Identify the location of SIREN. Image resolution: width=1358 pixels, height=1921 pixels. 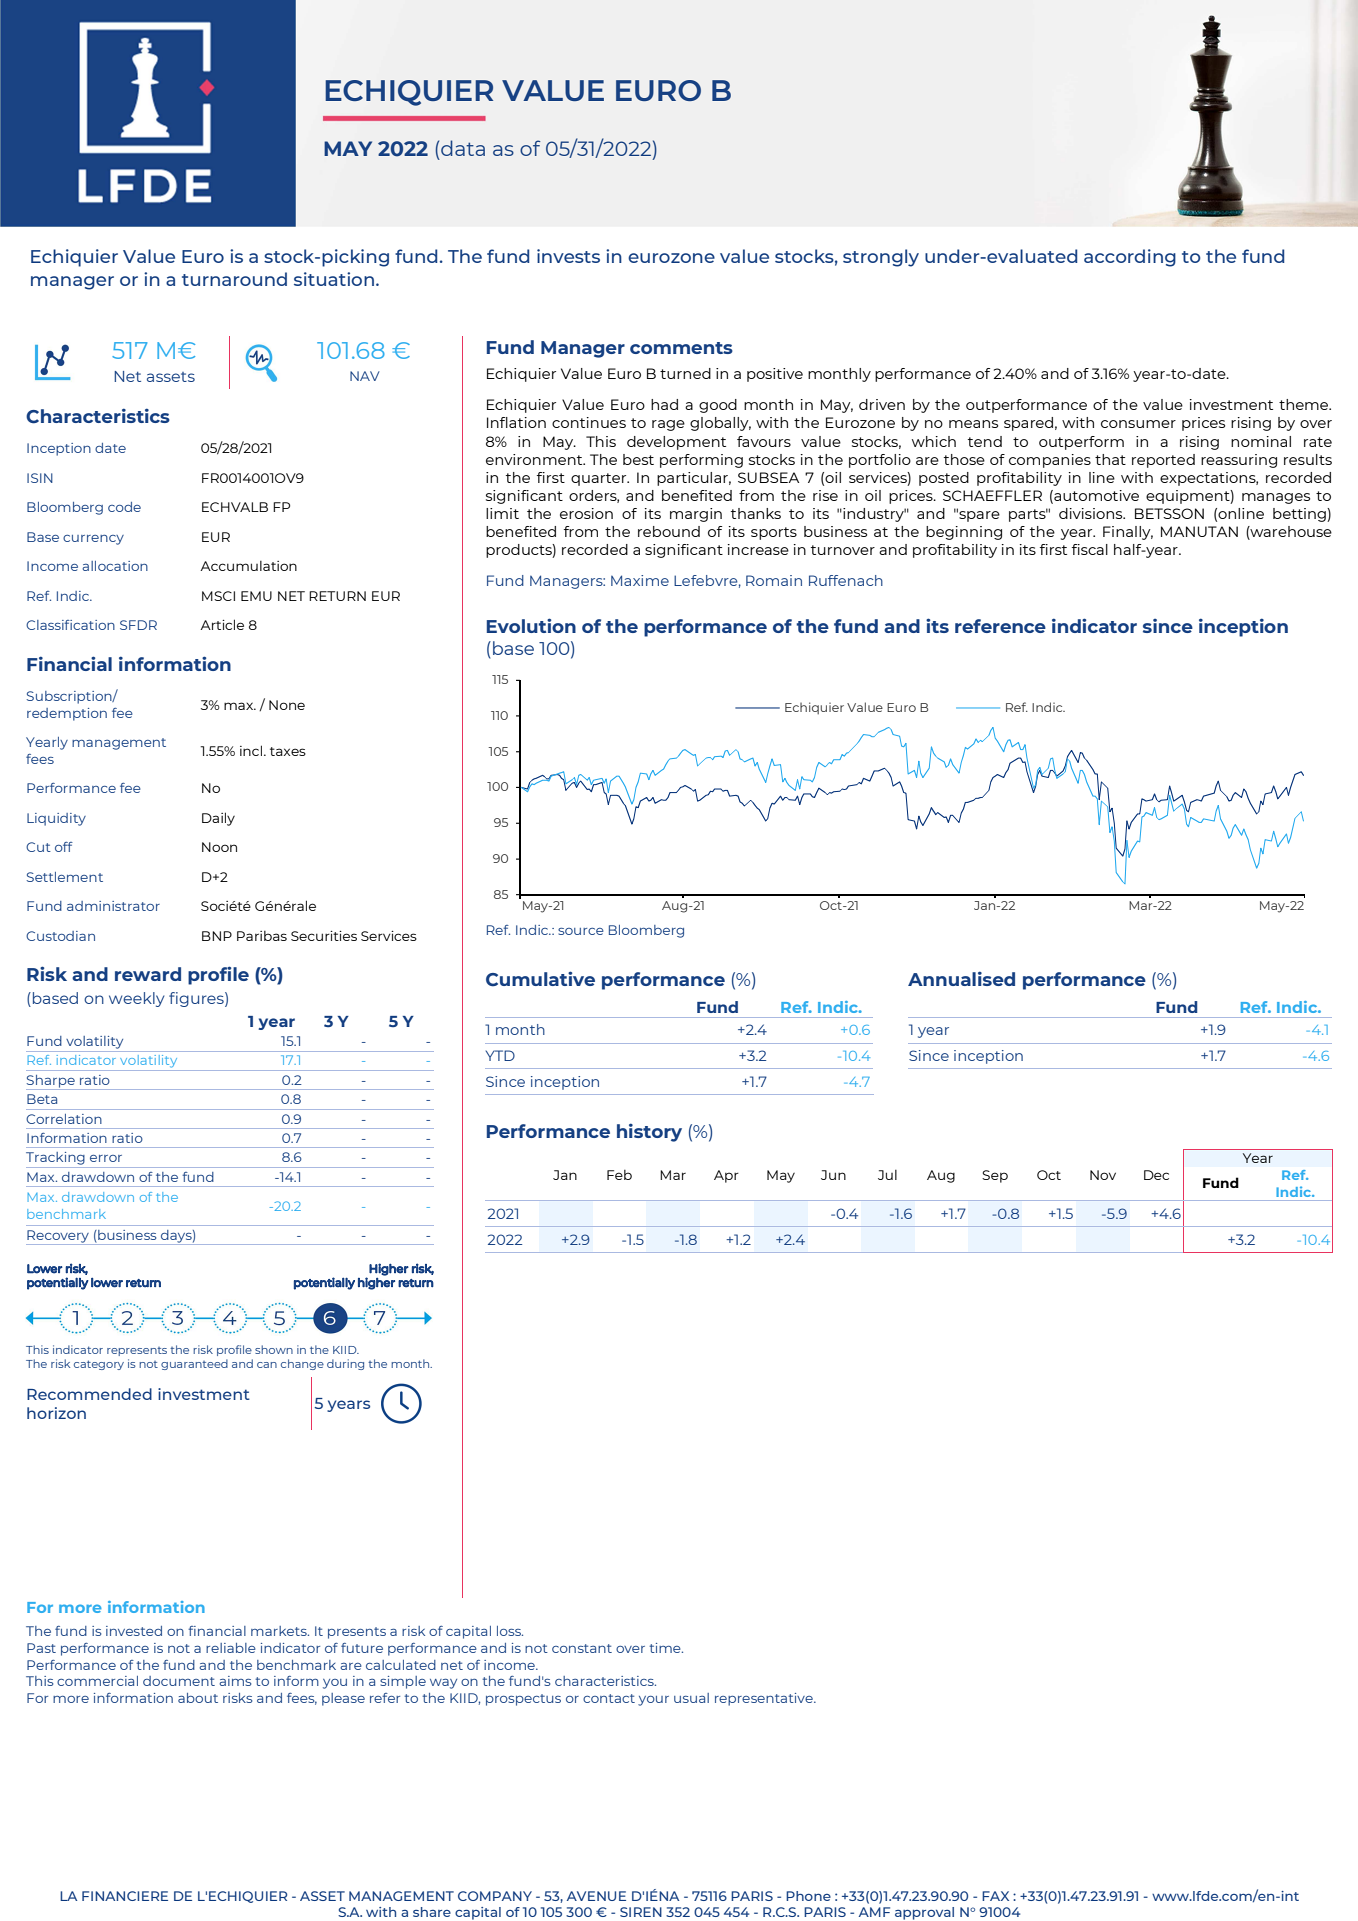
(641, 1912).
